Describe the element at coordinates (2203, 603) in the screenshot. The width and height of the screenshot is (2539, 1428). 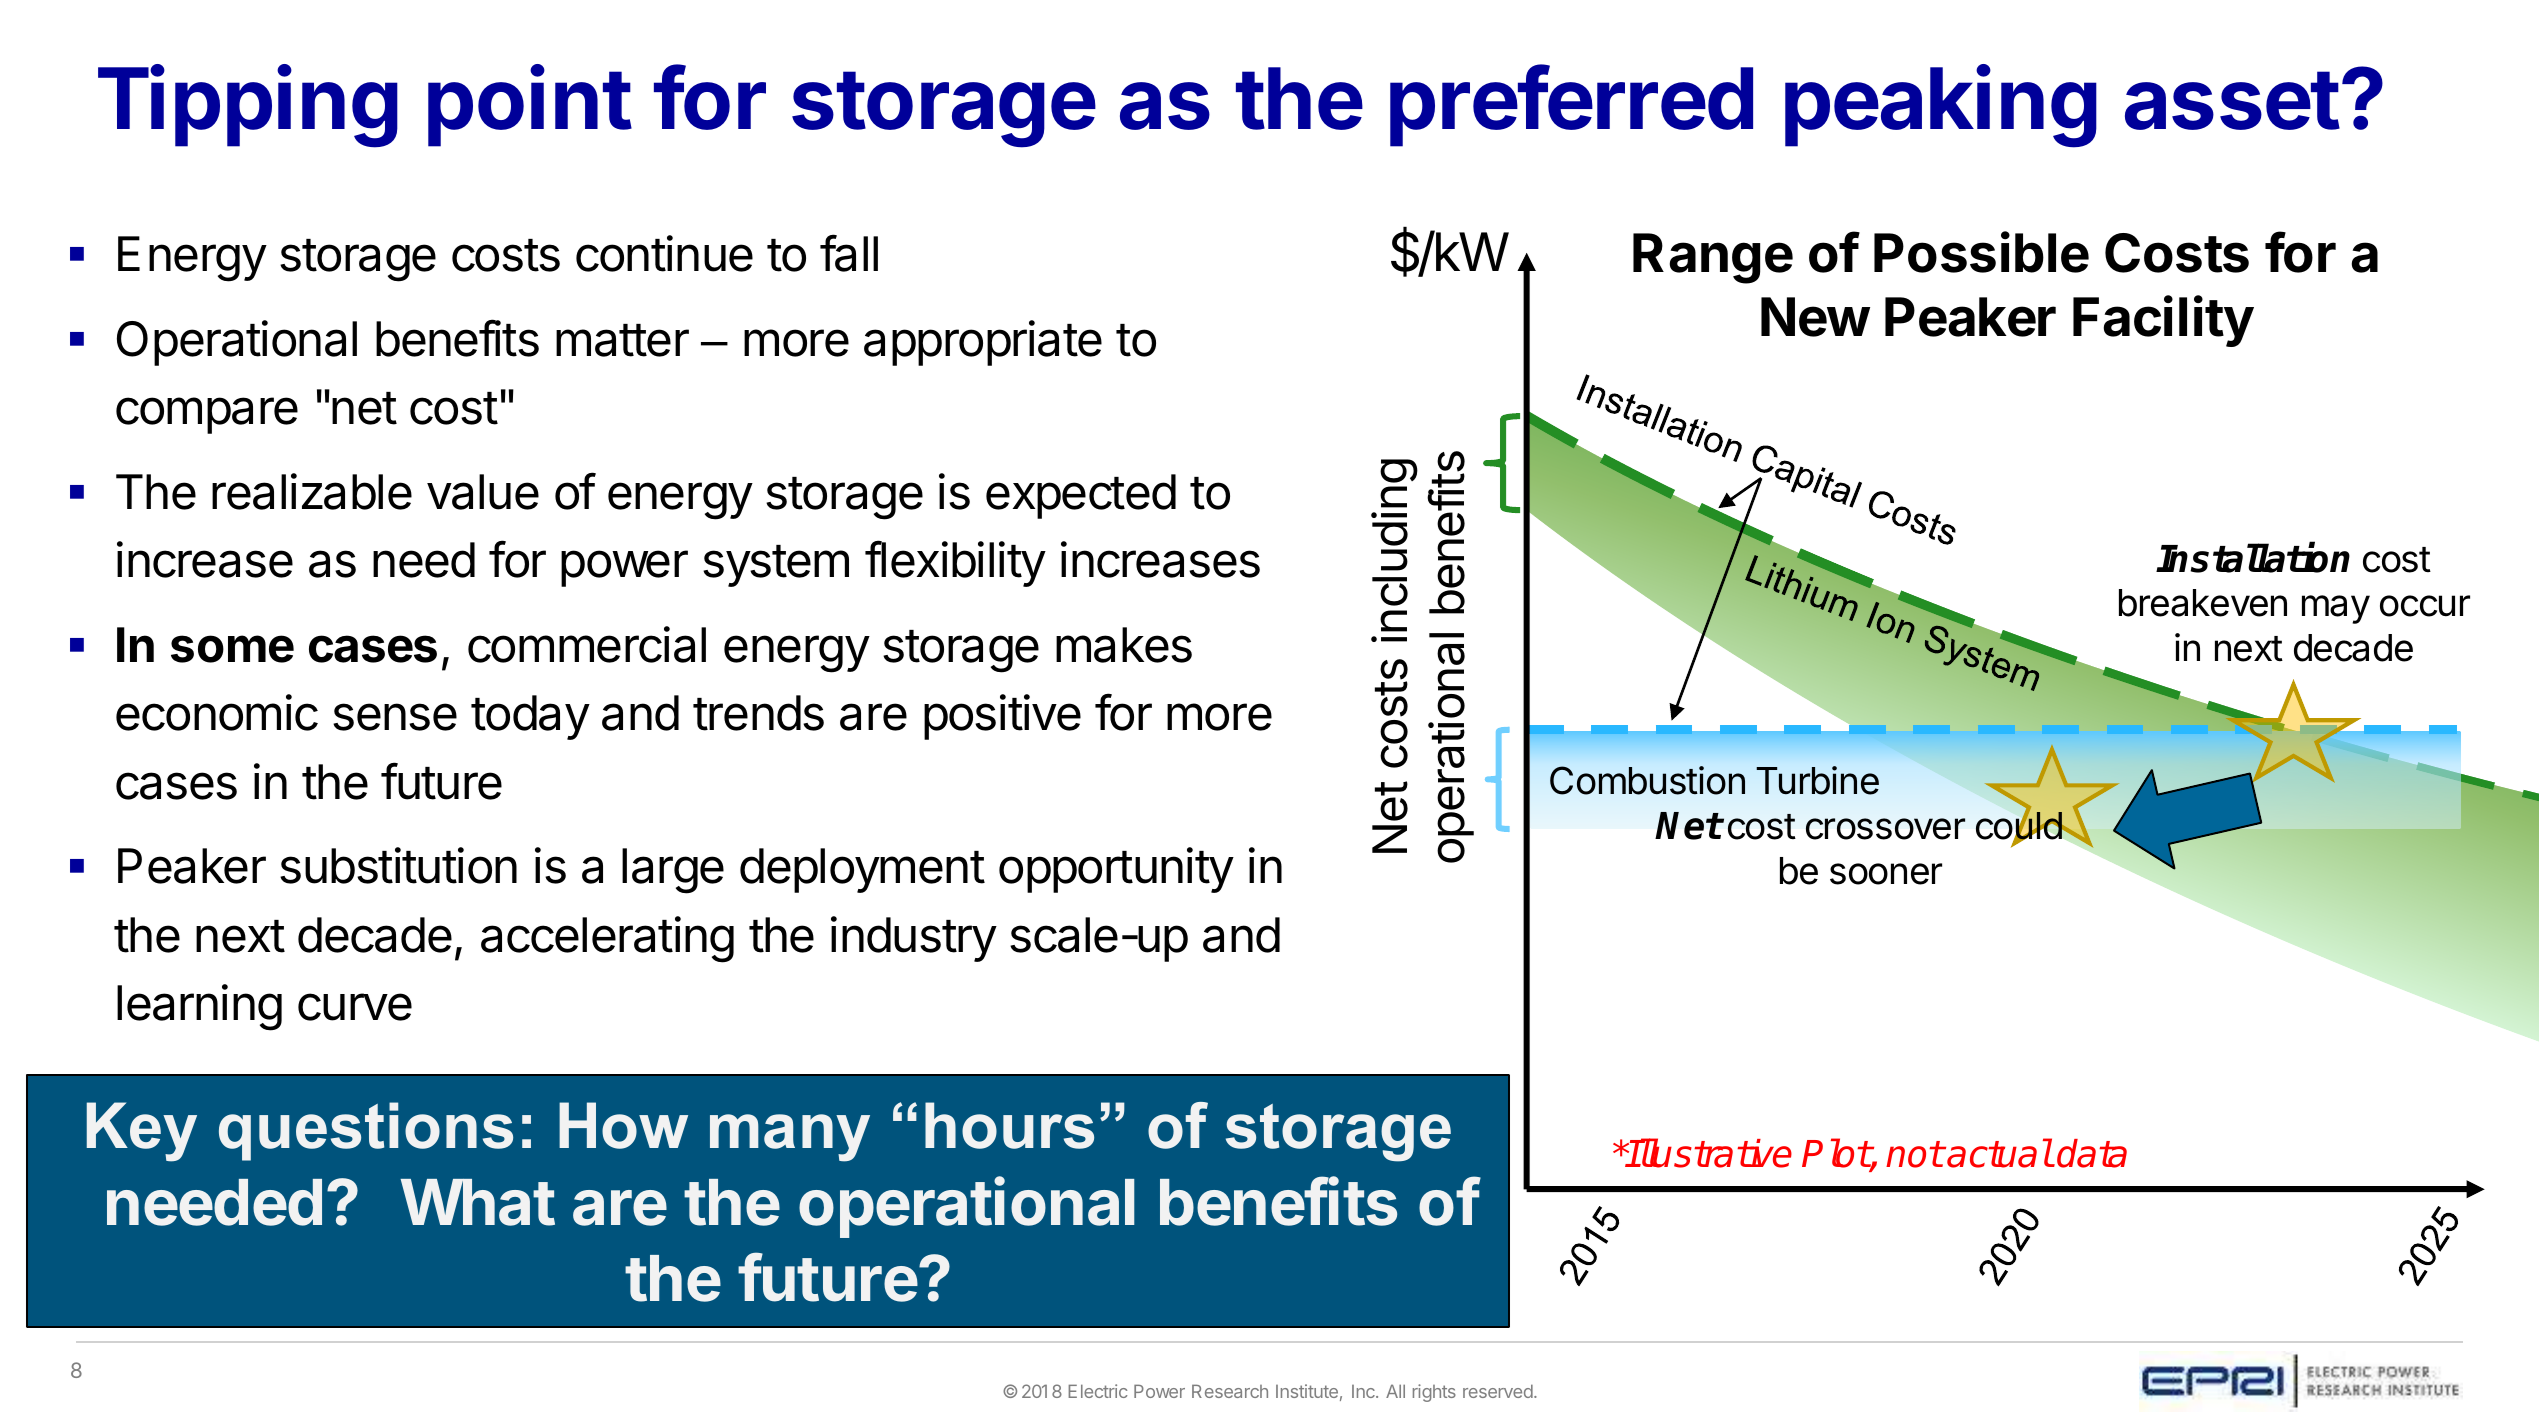
I see `breakeven` at that location.
